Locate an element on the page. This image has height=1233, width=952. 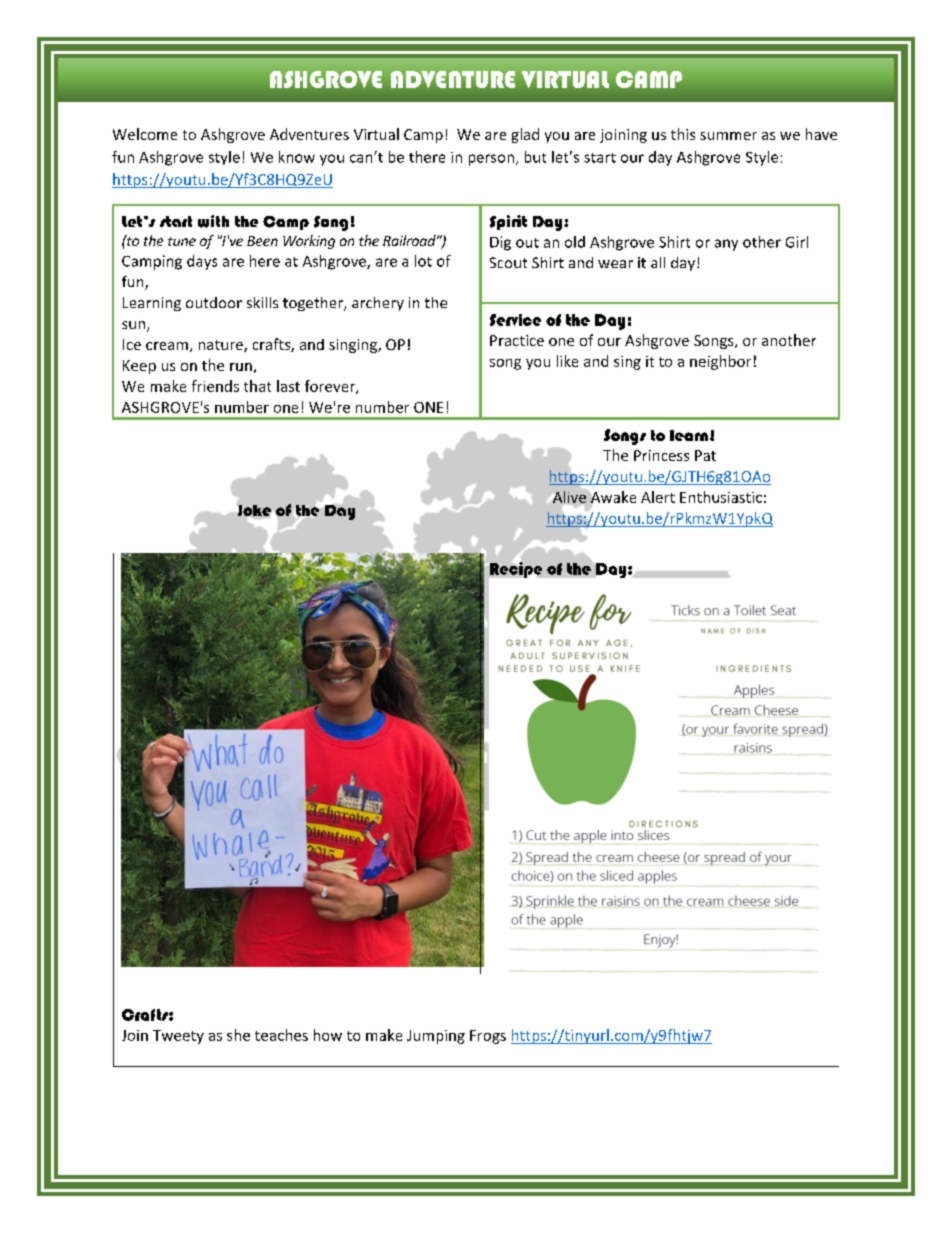
summer is located at coordinates (728, 136).
